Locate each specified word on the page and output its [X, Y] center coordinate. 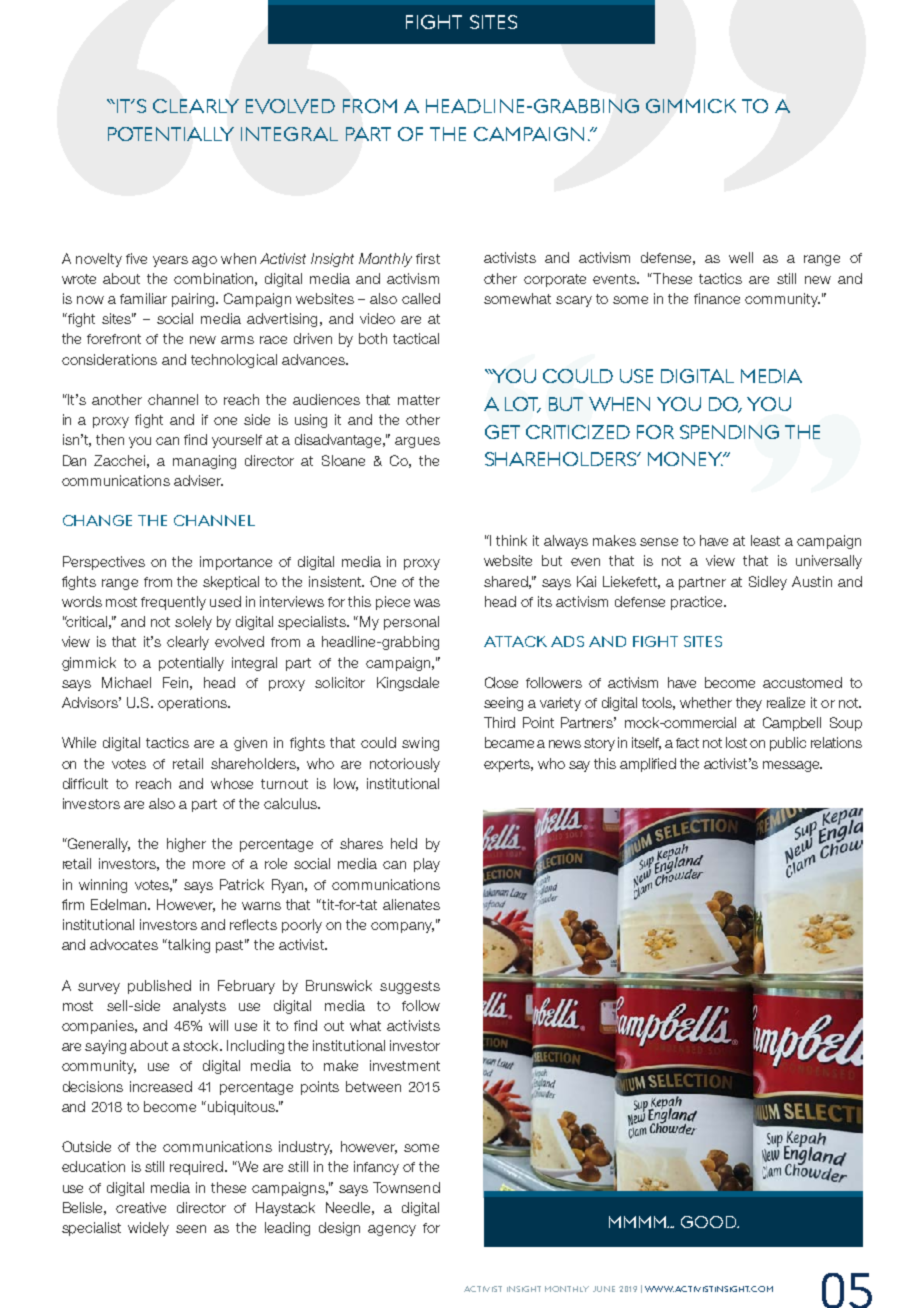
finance [717, 298]
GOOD [710, 1222]
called [421, 298]
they [749, 704]
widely [148, 1229]
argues [417, 442]
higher [186, 845]
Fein [175, 682]
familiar [143, 298]
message [792, 766]
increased [161, 1086]
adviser [198, 480]
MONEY [686, 459]
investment [405, 1065]
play [427, 865]
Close [501, 682]
